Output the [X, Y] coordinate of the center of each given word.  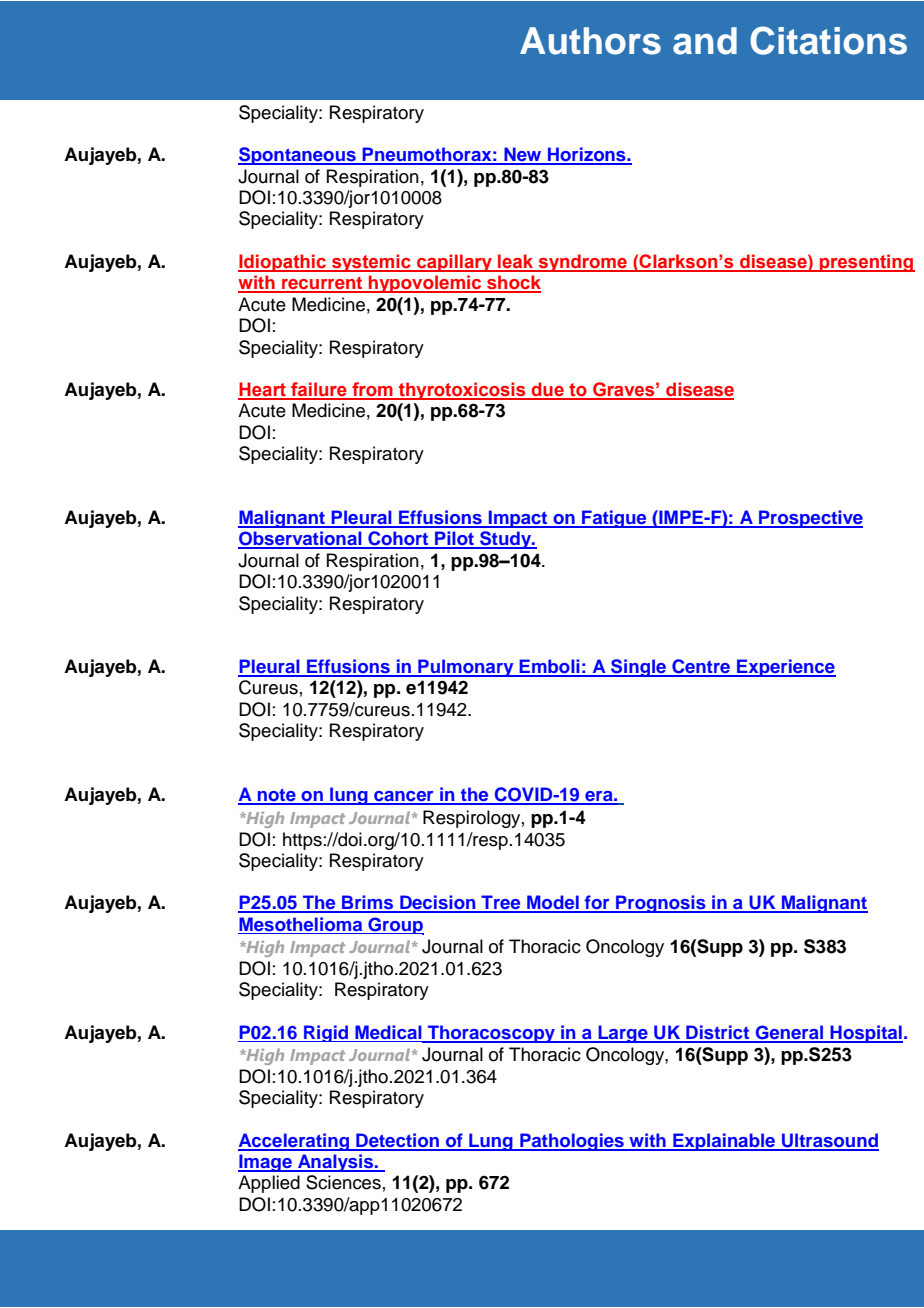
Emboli [549, 667]
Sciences [343, 1182]
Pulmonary [466, 668]
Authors [590, 41]
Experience [785, 668]
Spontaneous [298, 156]
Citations [828, 40]
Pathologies [572, 1142]
